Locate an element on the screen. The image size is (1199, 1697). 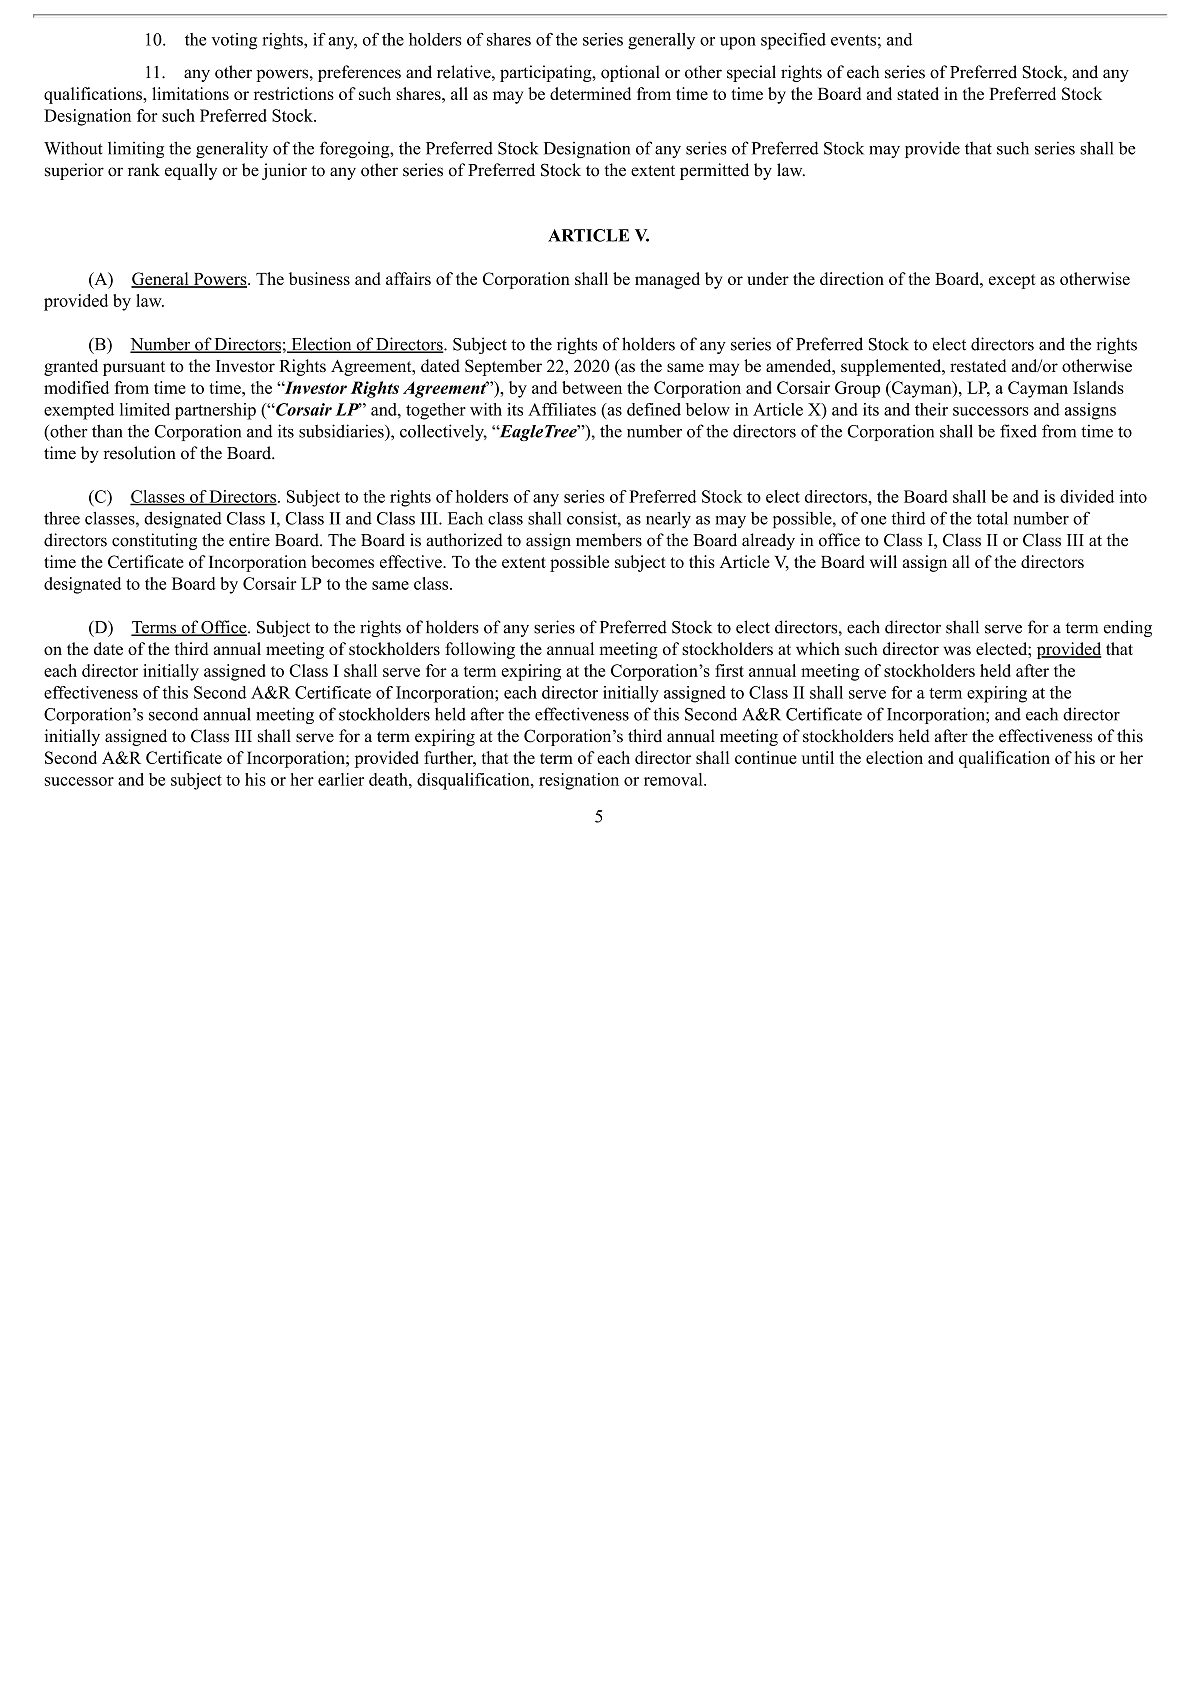
business is located at coordinates (319, 278).
